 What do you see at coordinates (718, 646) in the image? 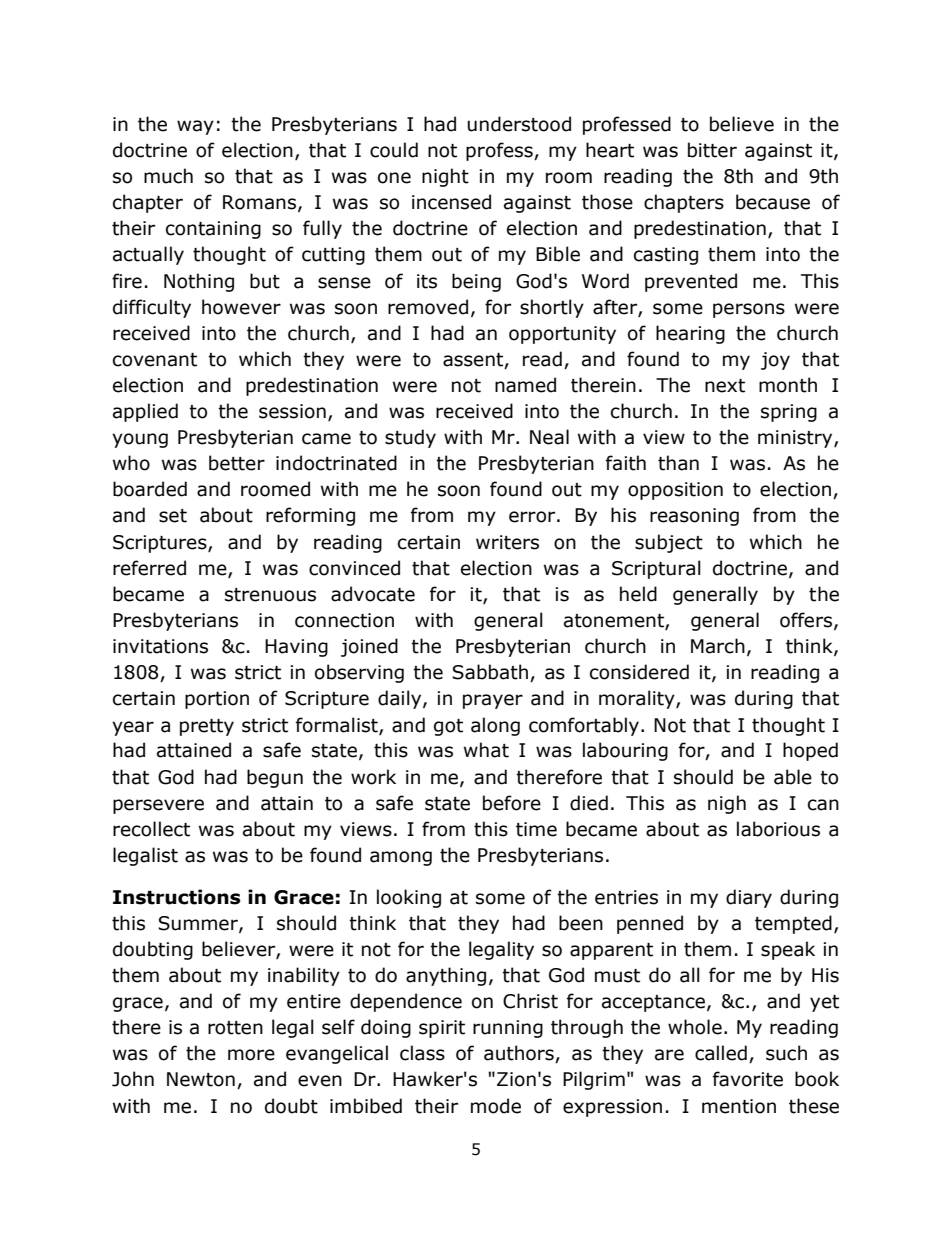
I see `March` at bounding box center [718, 646].
